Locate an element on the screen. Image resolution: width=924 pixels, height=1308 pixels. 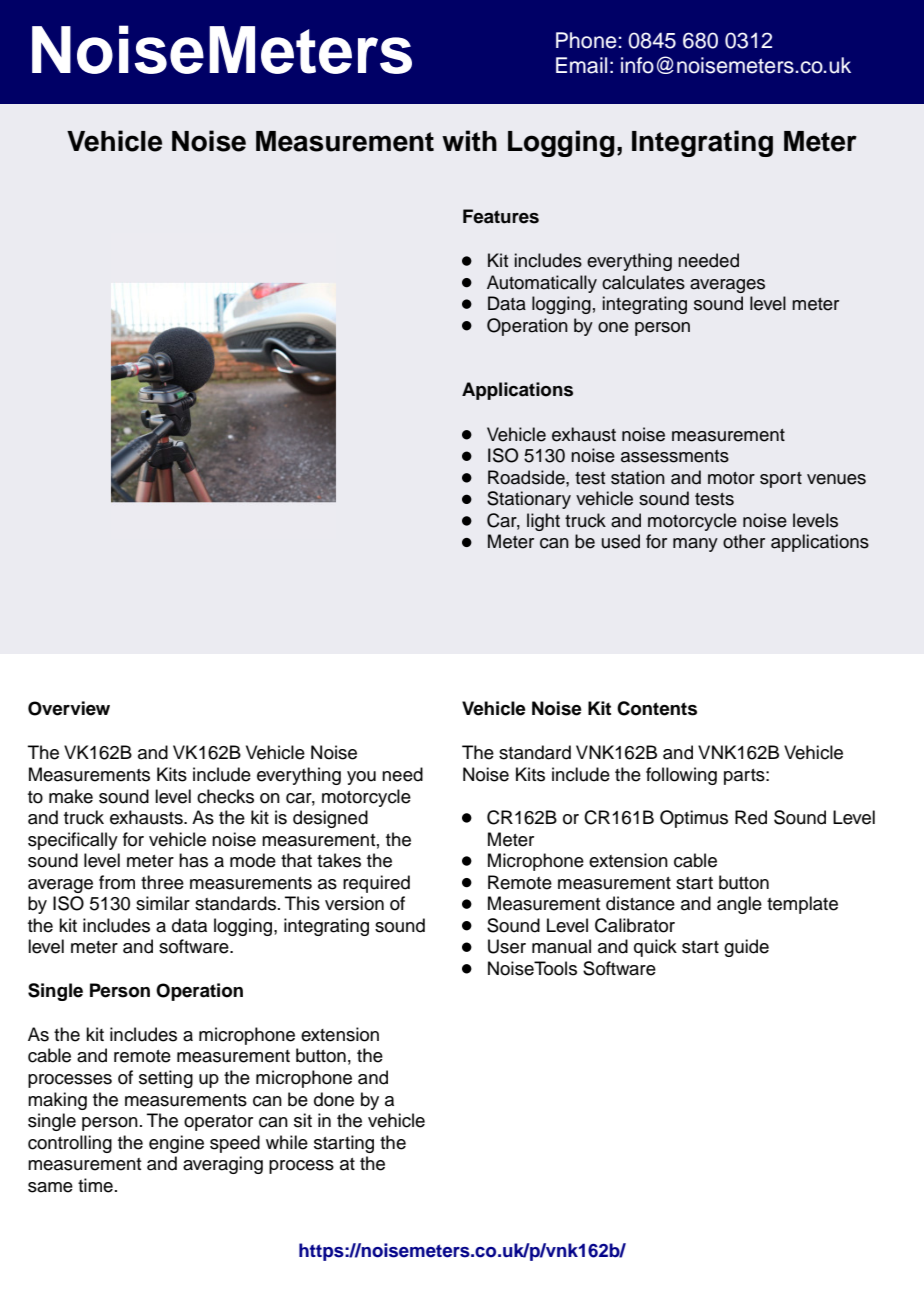
with is located at coordinates (469, 140).
